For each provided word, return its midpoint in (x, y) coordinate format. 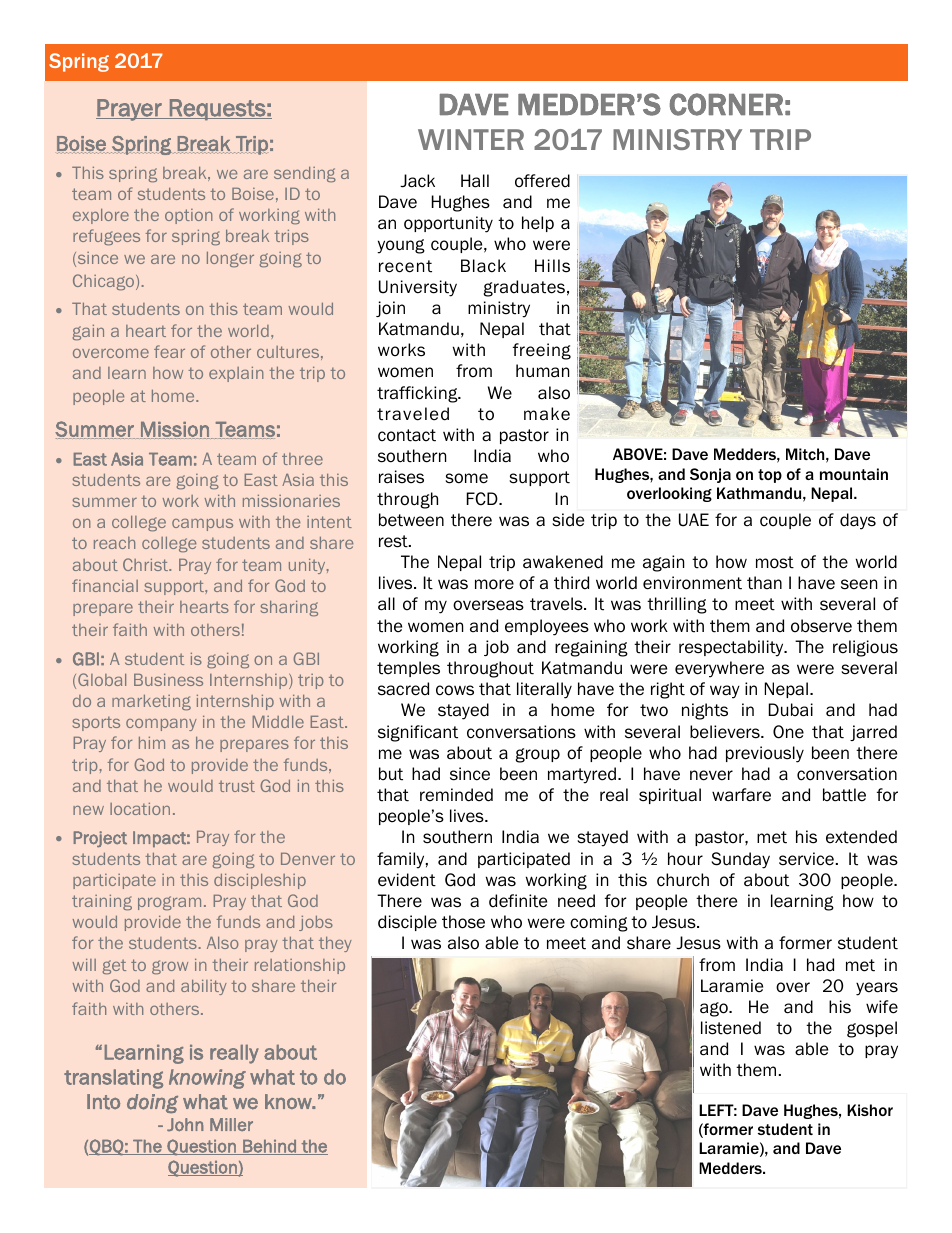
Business (168, 680)
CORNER (726, 104)
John (185, 1124)
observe (821, 626)
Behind (269, 1147)
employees (547, 627)
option (188, 216)
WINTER (471, 139)
